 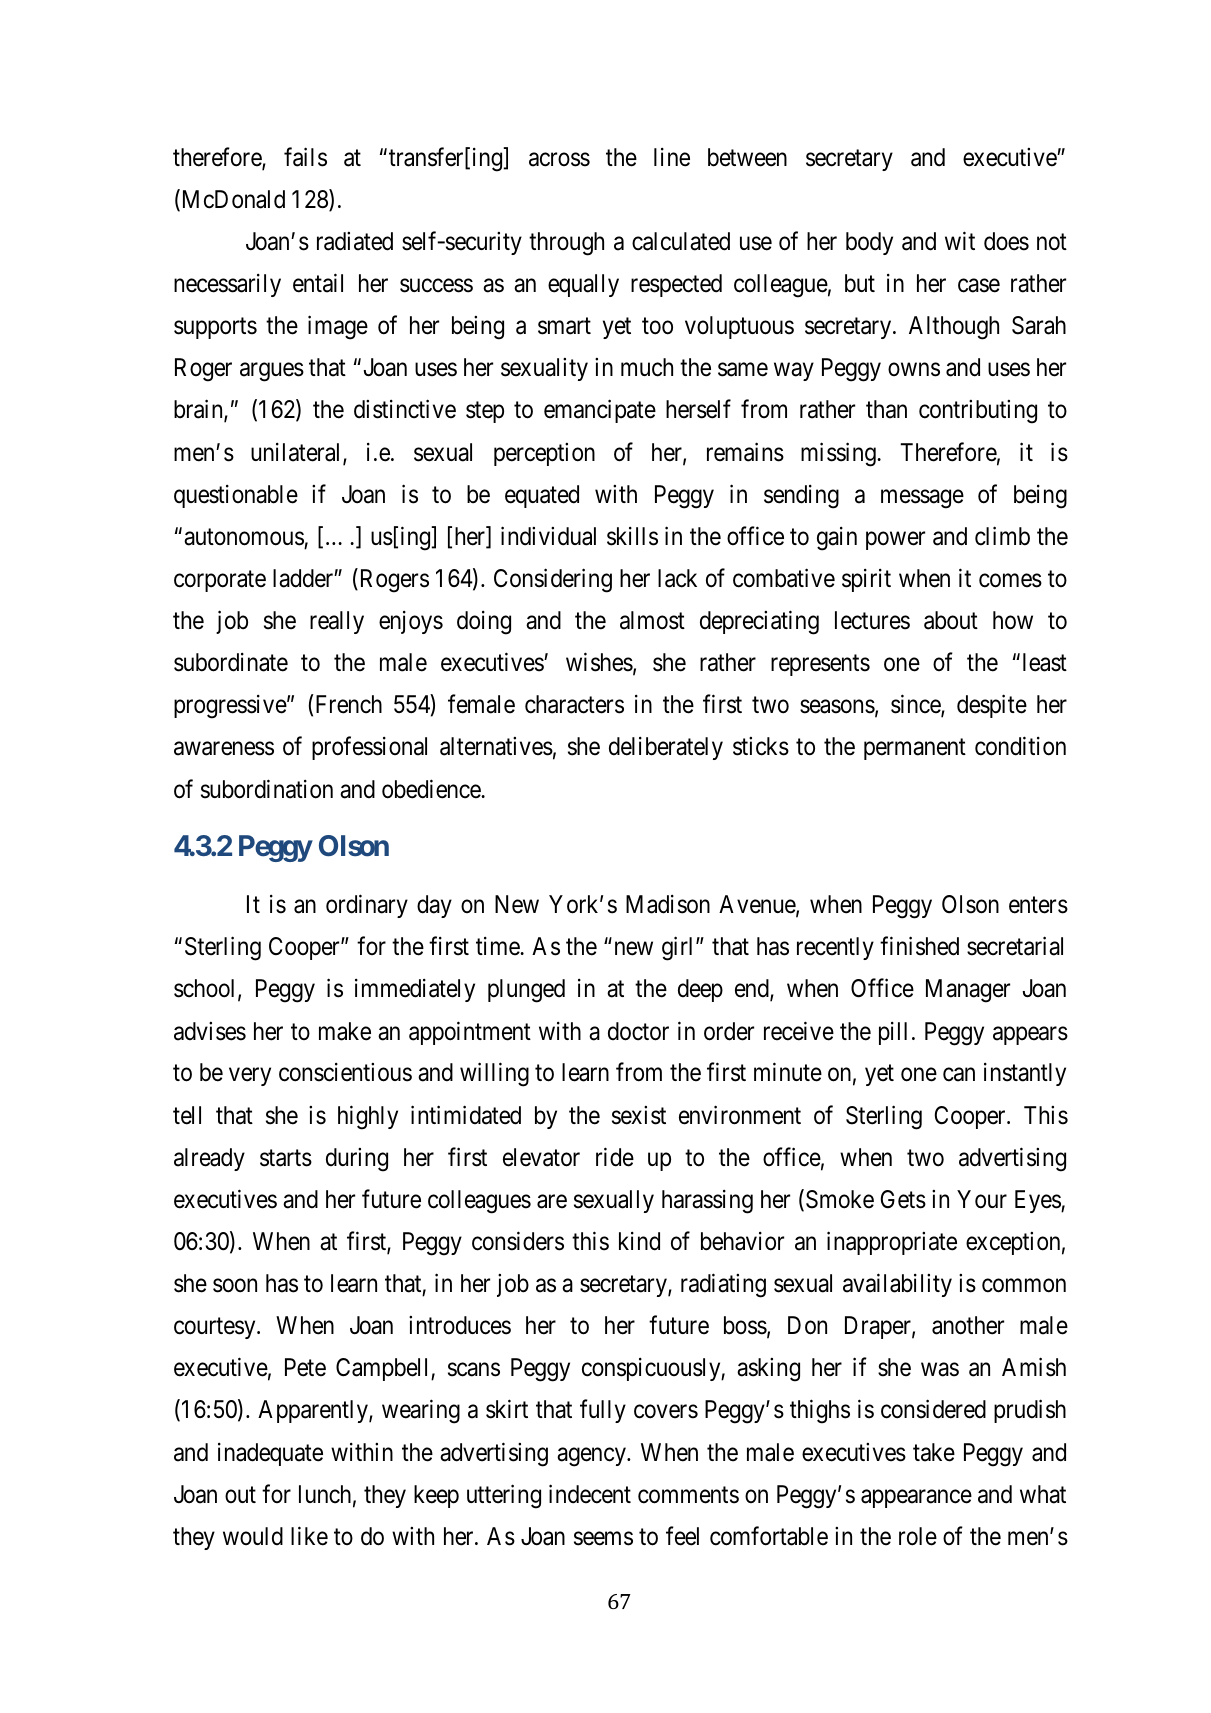 I want to click on fails, so click(x=305, y=157).
